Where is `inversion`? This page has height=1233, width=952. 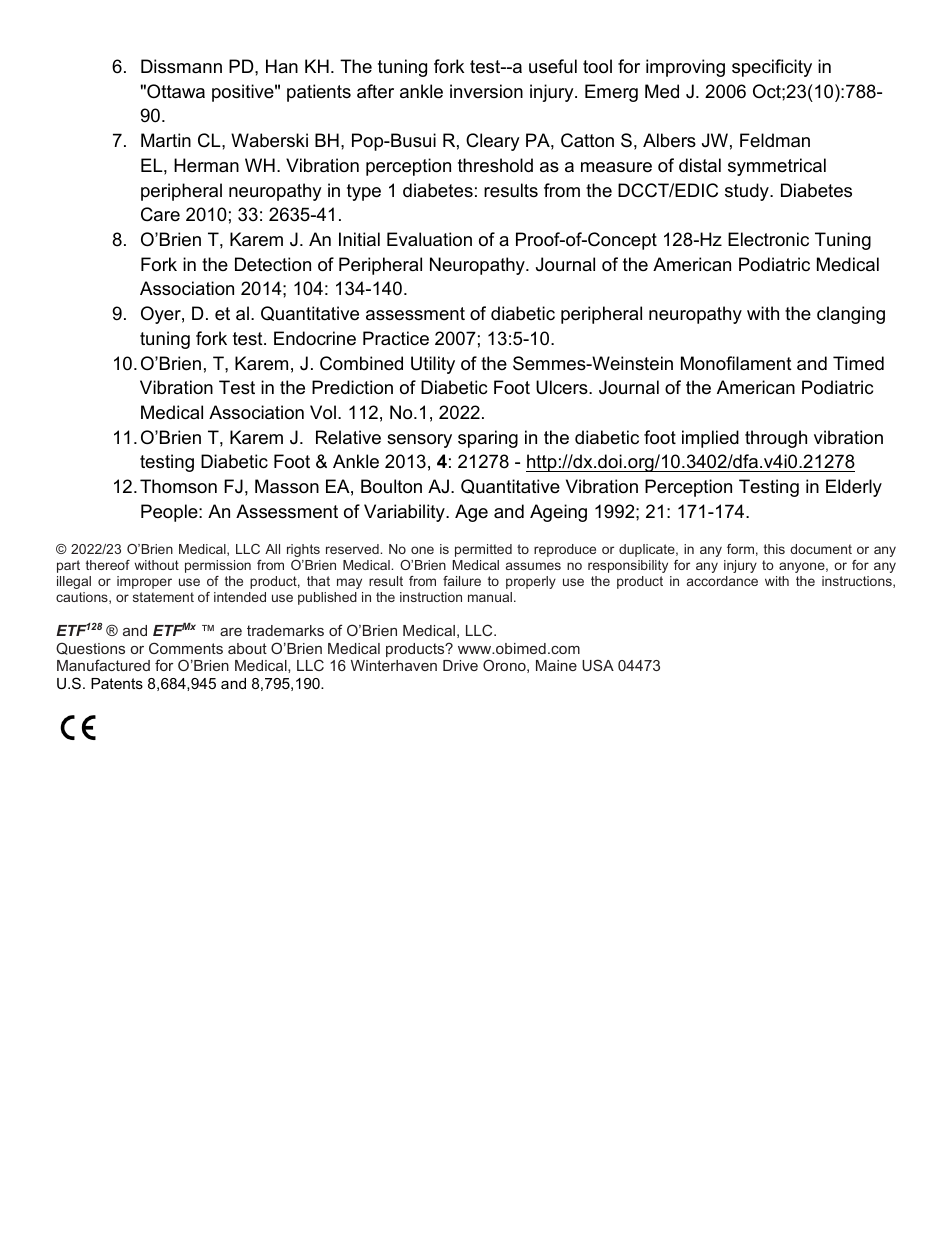
inversion is located at coordinates (486, 91).
